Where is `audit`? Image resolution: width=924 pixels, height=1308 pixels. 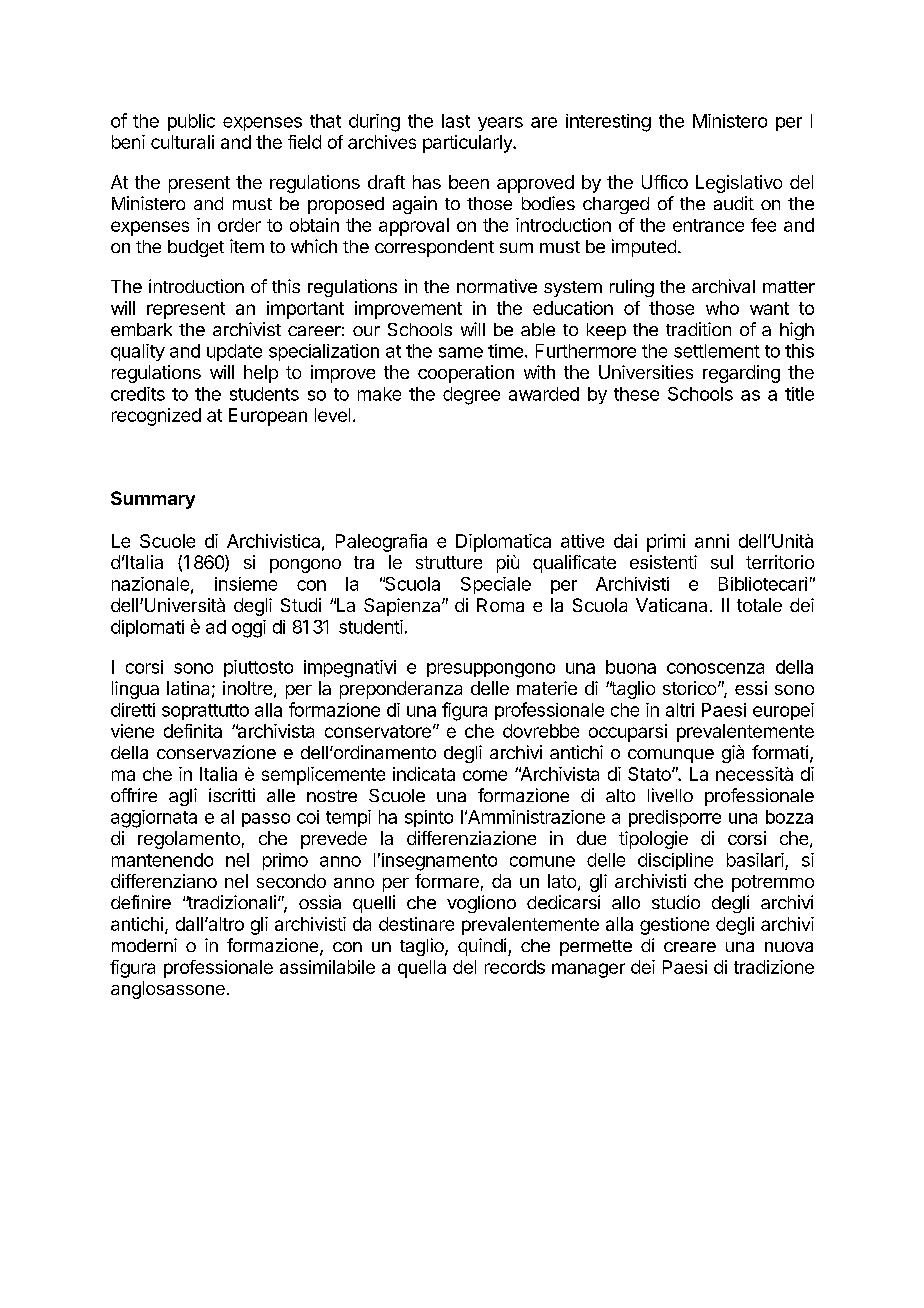
audit is located at coordinates (734, 203).
